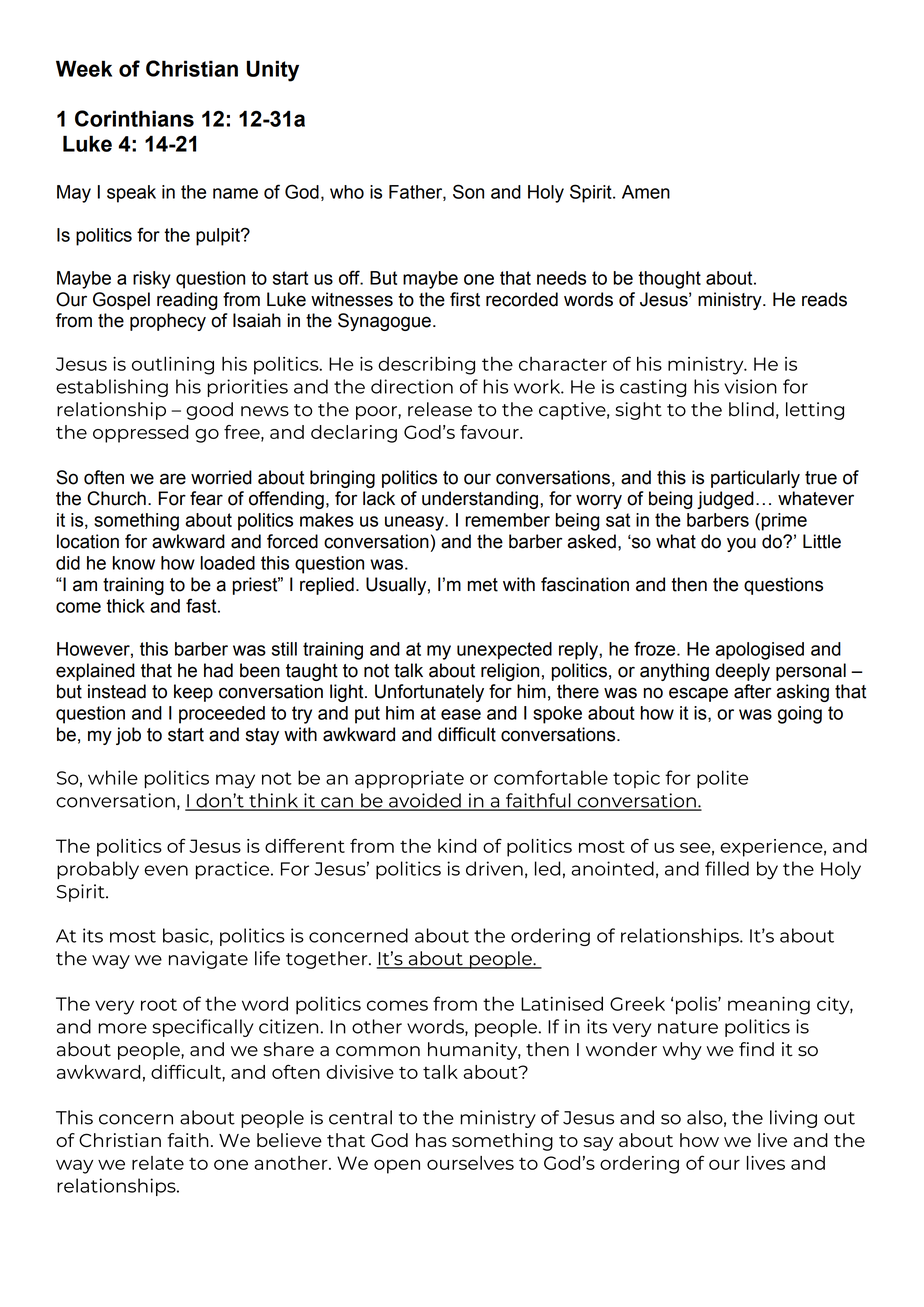 Image resolution: width=924 pixels, height=1307 pixels. What do you see at coordinates (431, 1140) in the screenshot?
I see `has` at bounding box center [431, 1140].
